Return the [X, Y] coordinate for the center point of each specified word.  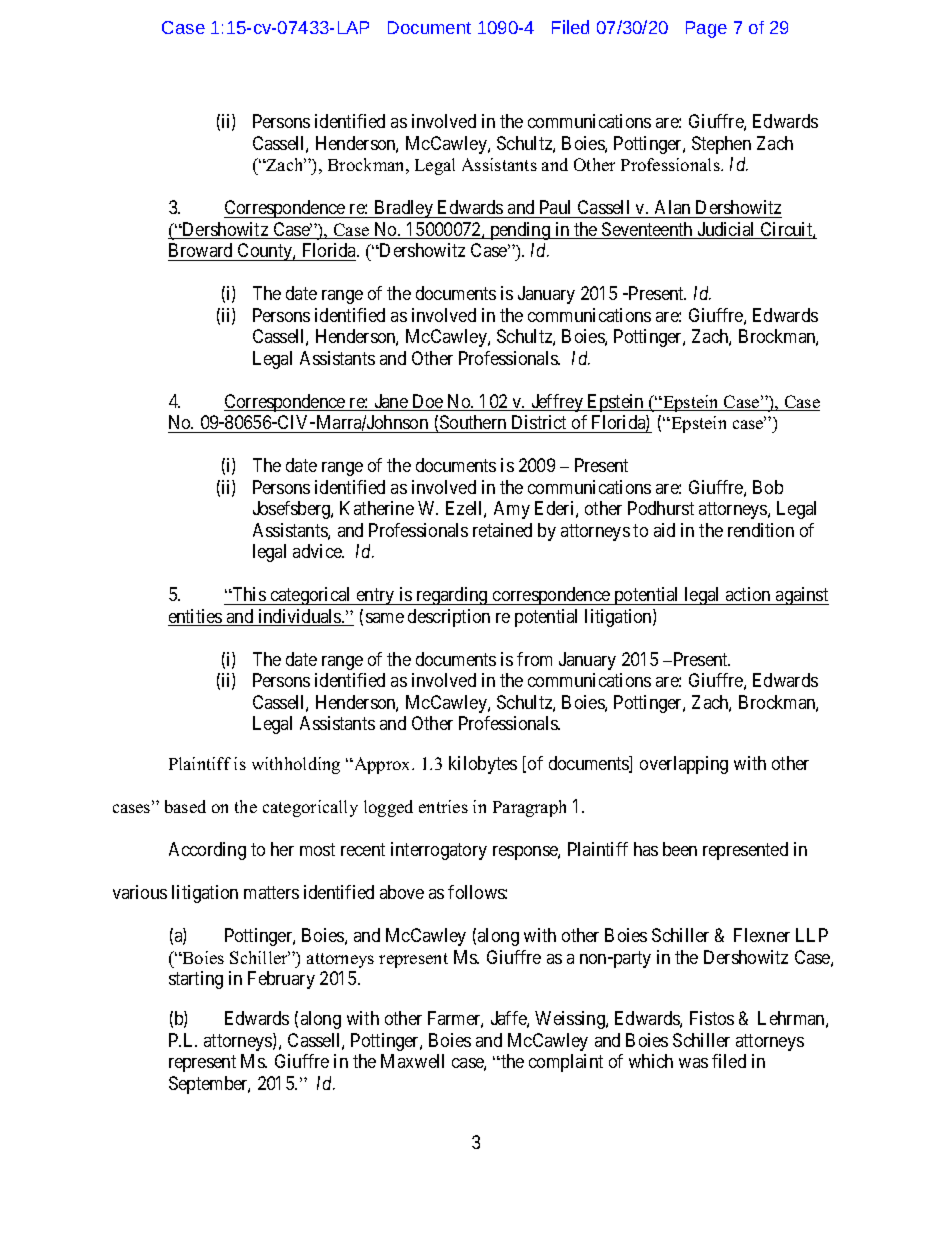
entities [196, 617]
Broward [202, 252]
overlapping [684, 765]
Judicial [726, 230]
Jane [391, 402]
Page [706, 29]
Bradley [404, 209]
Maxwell [412, 1061]
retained [502, 530]
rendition [761, 530]
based [185, 806]
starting [196, 980]
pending [520, 231]
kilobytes [483, 765]
